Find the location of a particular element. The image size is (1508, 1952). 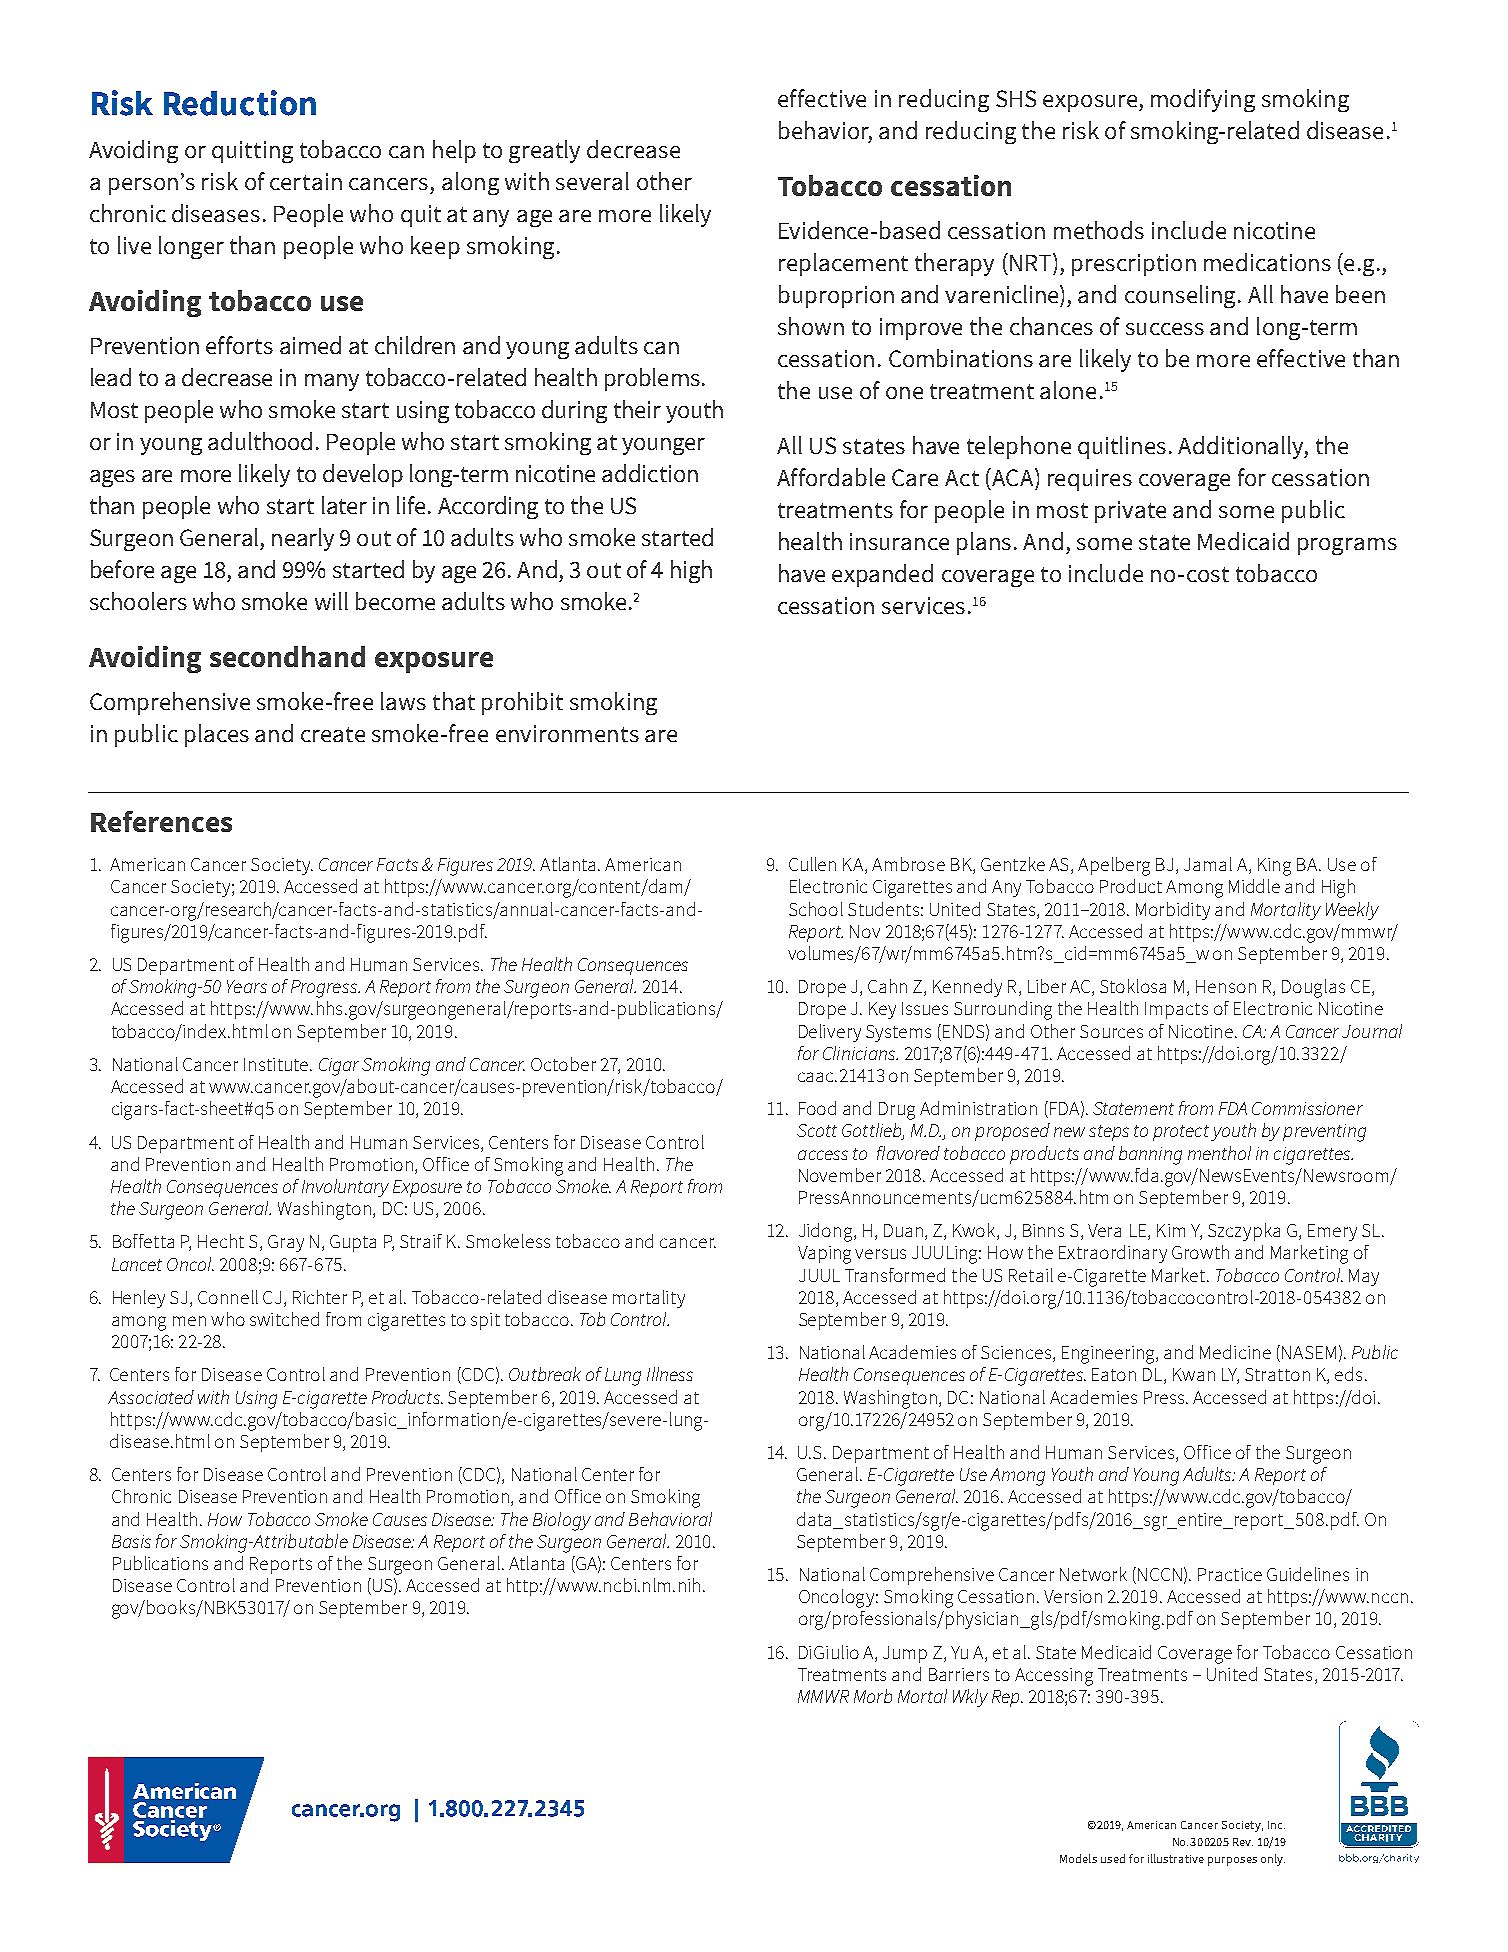

expanded is located at coordinates (882, 575).
